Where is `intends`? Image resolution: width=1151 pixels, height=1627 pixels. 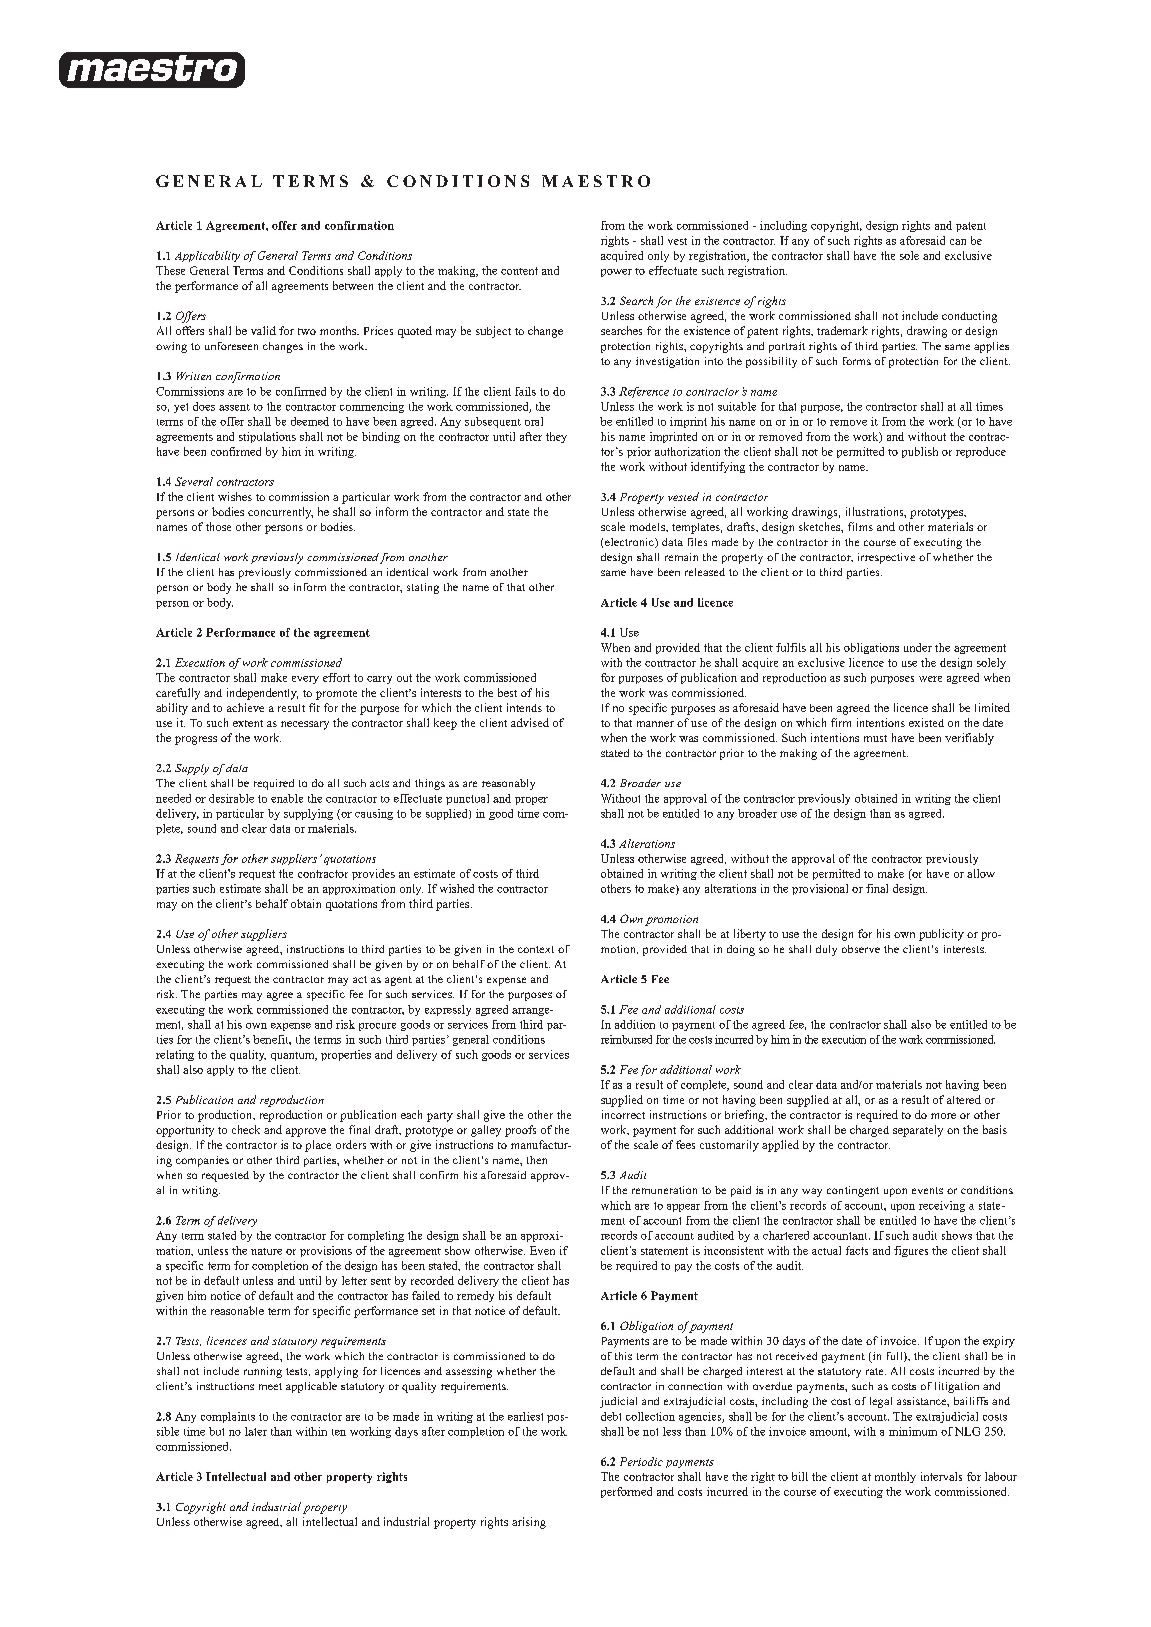 intends is located at coordinates (524, 707).
